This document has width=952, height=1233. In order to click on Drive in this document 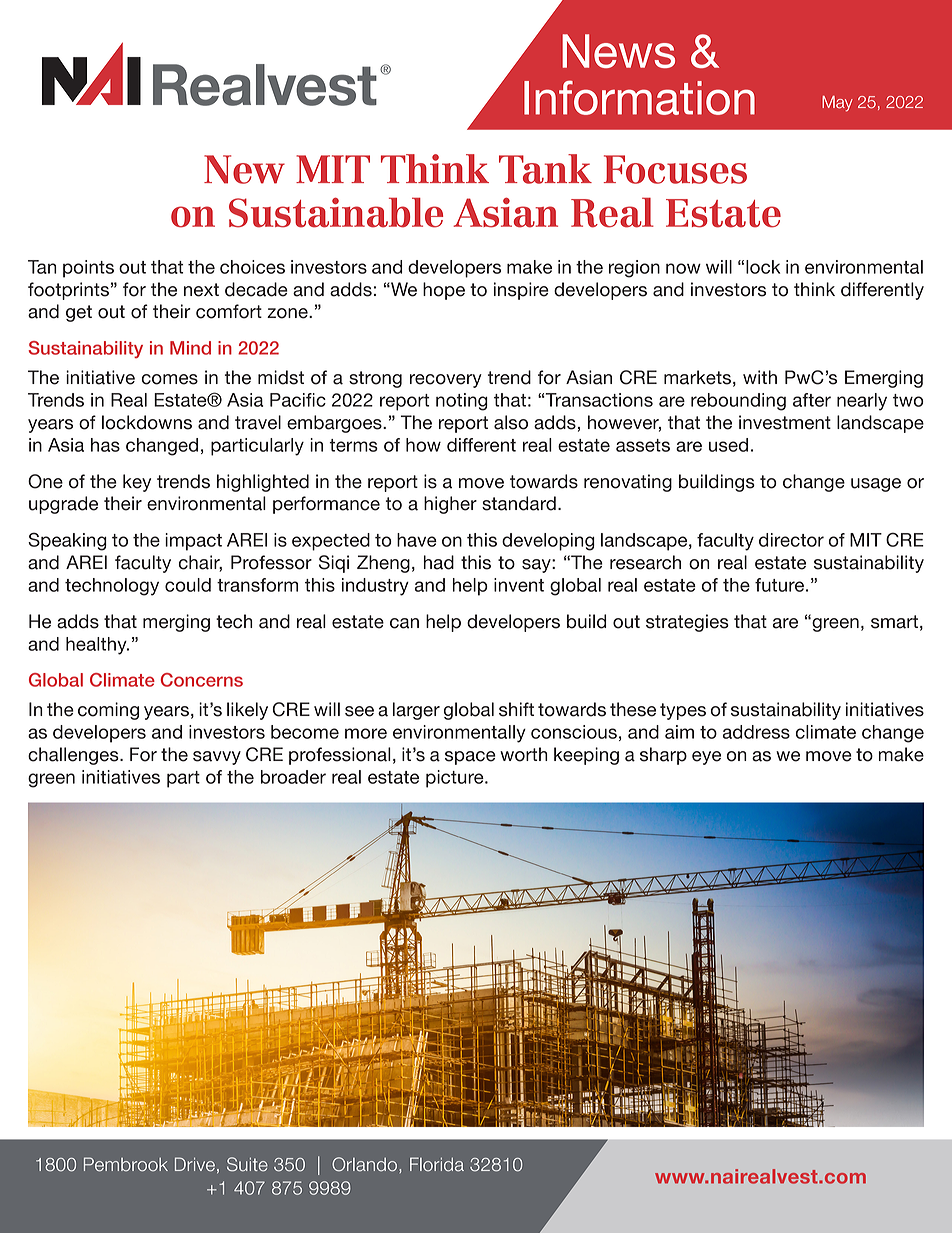, I will do `click(195, 1164)`.
